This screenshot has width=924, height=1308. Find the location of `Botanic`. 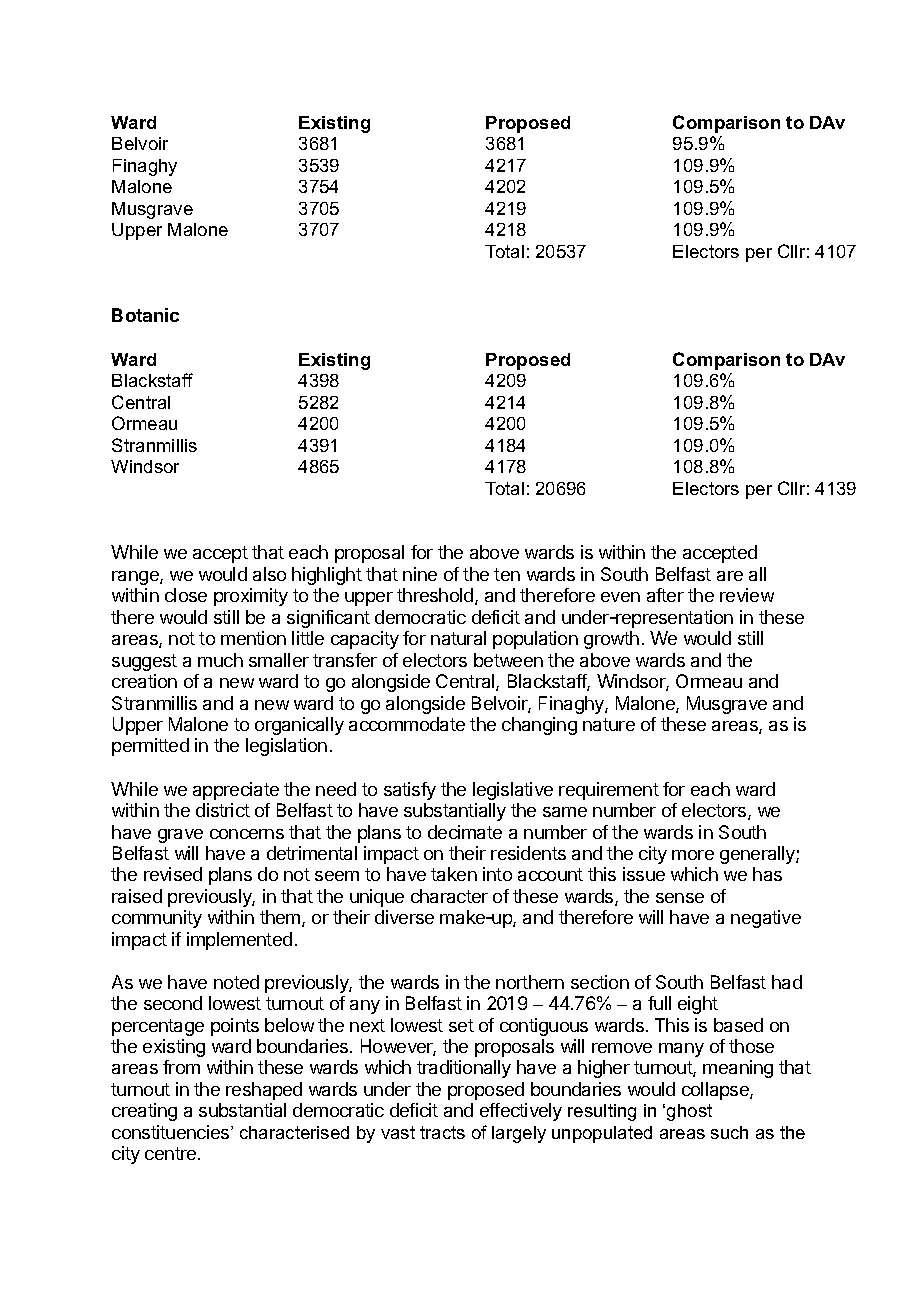

Botanic is located at coordinates (145, 315).
